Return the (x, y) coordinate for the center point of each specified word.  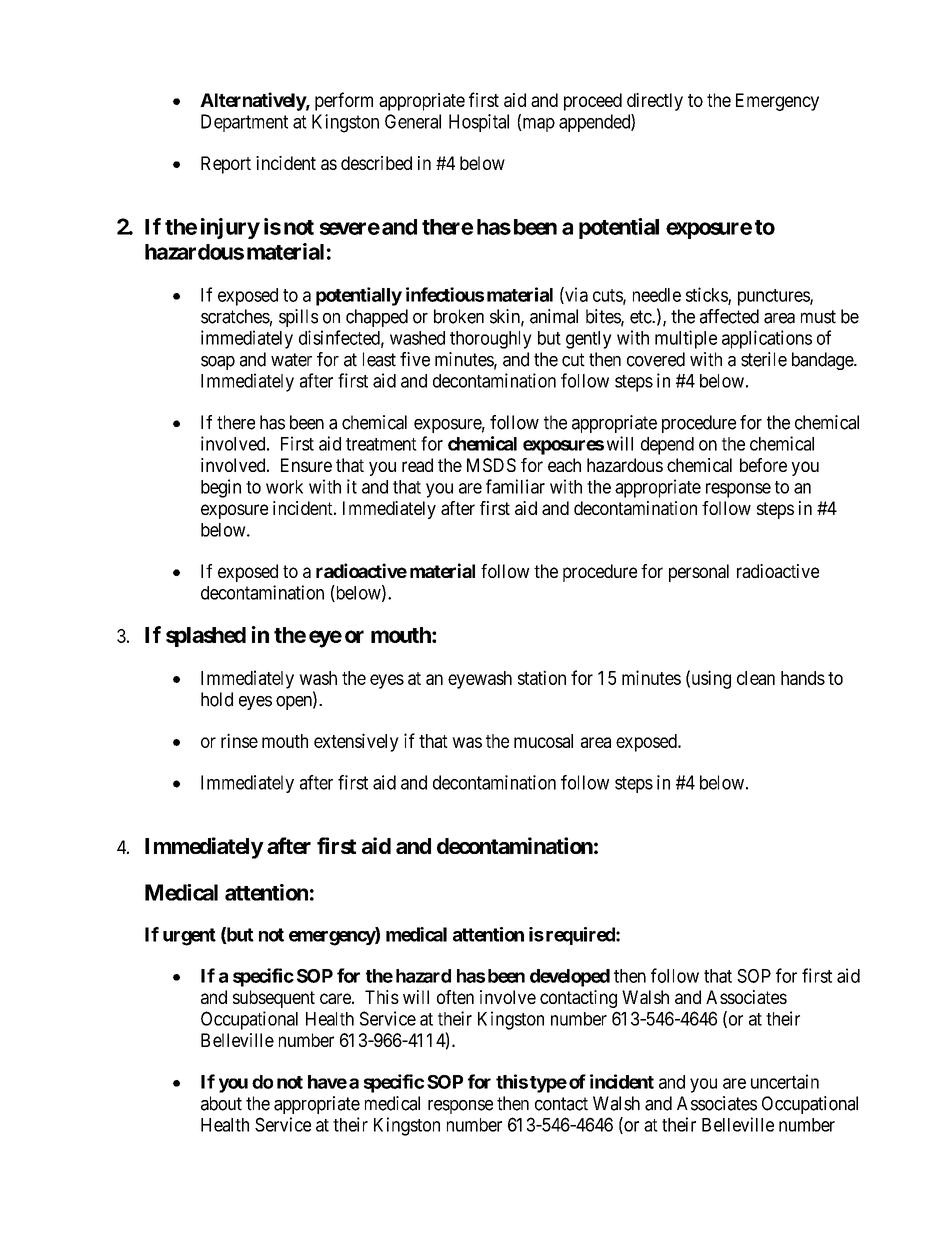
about (221, 1103)
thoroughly (491, 340)
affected (729, 316)
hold (217, 699)
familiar (515, 486)
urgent (189, 937)
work (284, 487)
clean (756, 678)
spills (298, 318)
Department (244, 123)
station (542, 677)
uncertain (785, 1081)
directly (655, 102)
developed (570, 978)
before (763, 465)
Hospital (479, 123)
